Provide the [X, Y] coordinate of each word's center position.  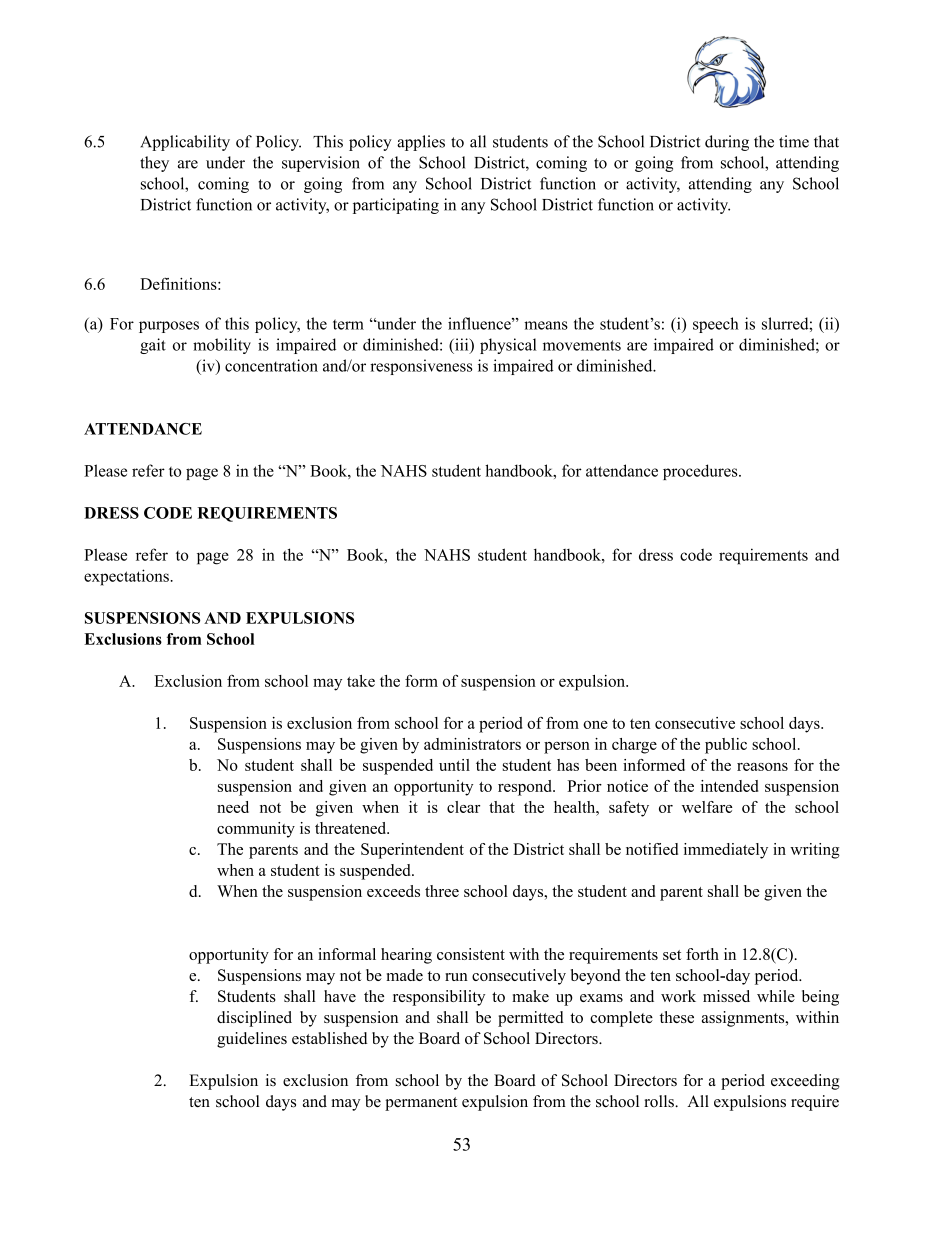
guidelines [252, 1040]
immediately [726, 851]
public [726, 746]
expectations [127, 577]
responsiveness [421, 367]
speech [716, 325]
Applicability [185, 143]
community [256, 830]
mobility [222, 346]
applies [421, 143]
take [361, 681]
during [727, 143]
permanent [421, 1104]
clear [463, 807]
